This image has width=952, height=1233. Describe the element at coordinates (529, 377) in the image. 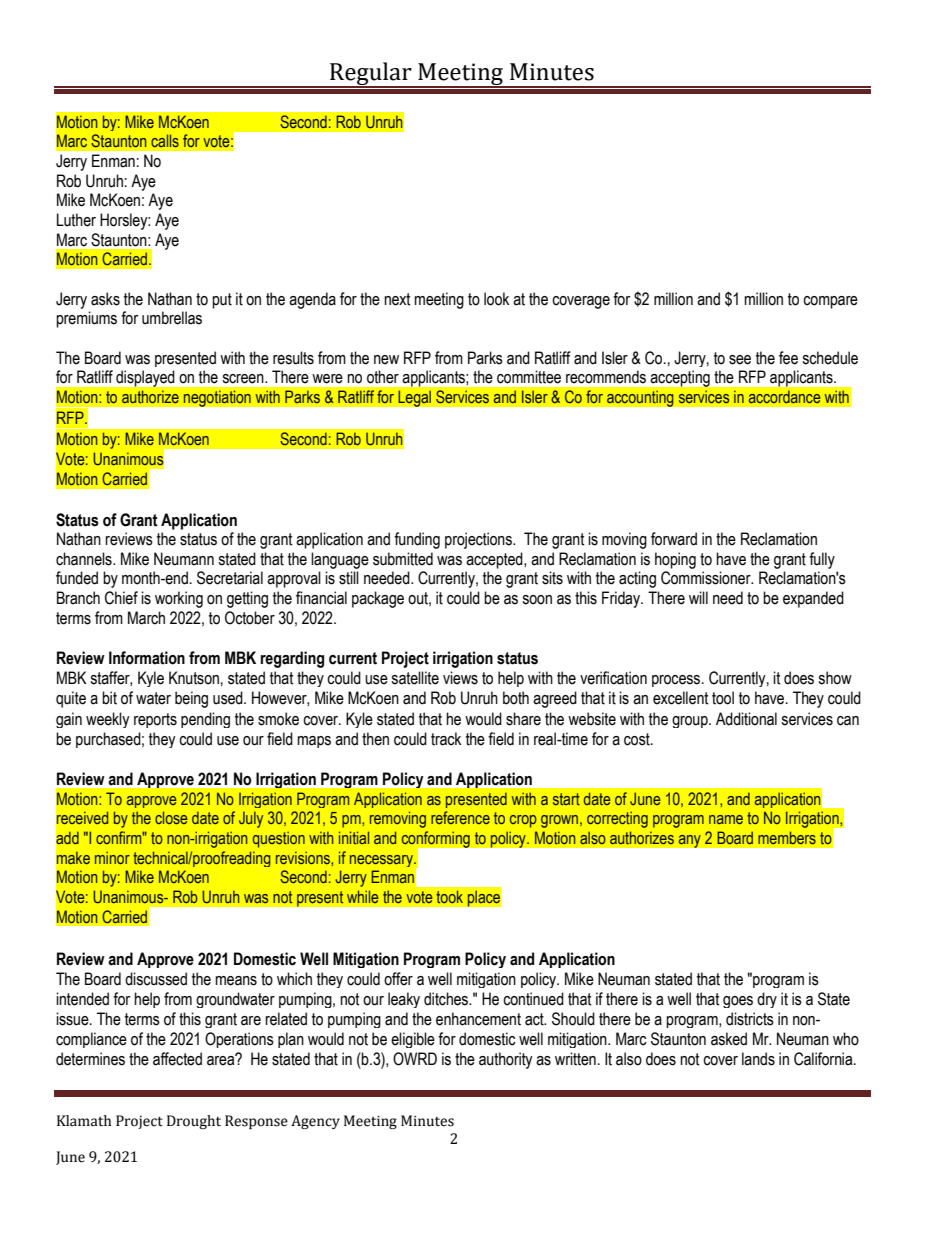

I see `committee` at that location.
